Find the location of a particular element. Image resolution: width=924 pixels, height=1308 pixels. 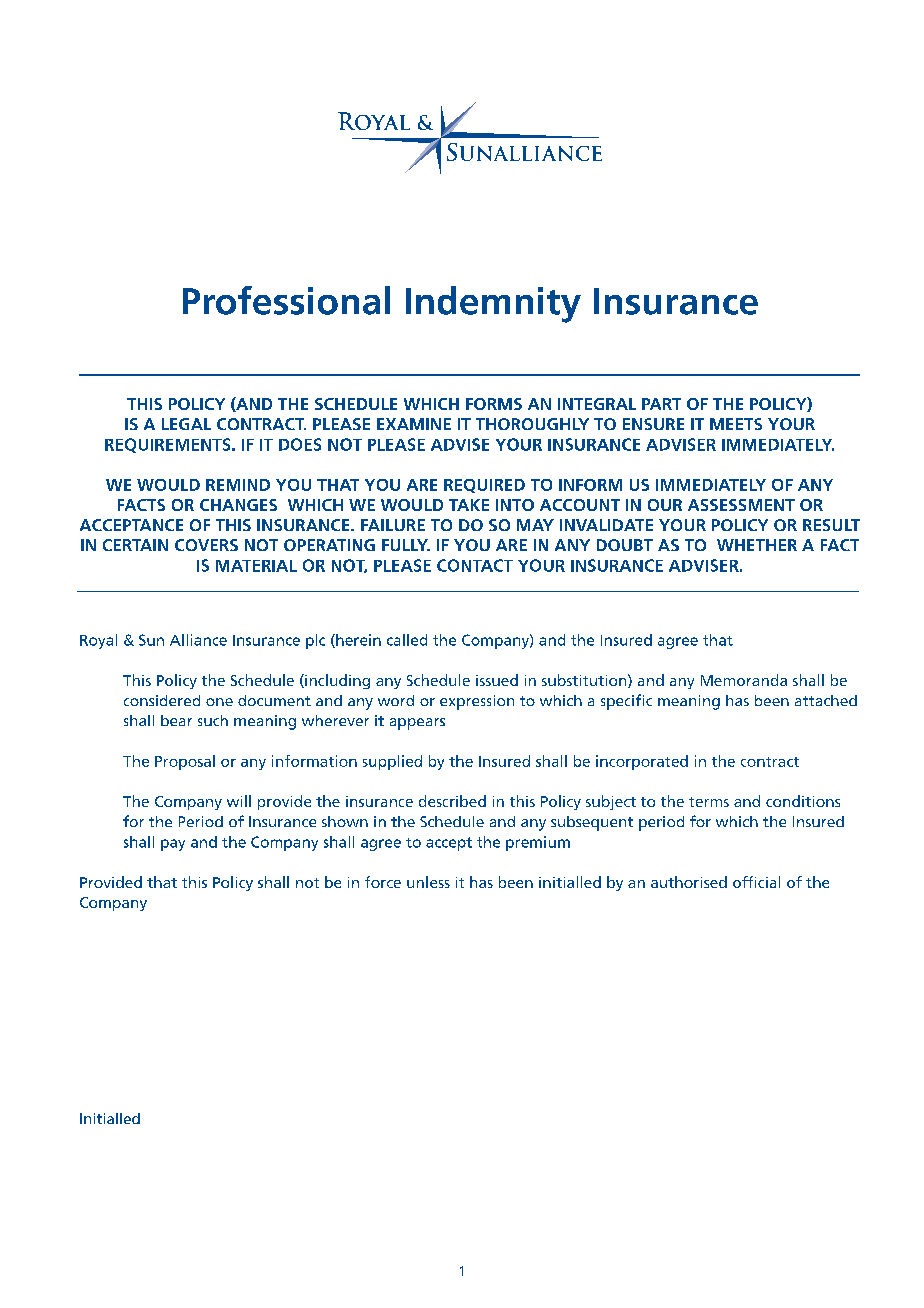

attached is located at coordinates (826, 700).
